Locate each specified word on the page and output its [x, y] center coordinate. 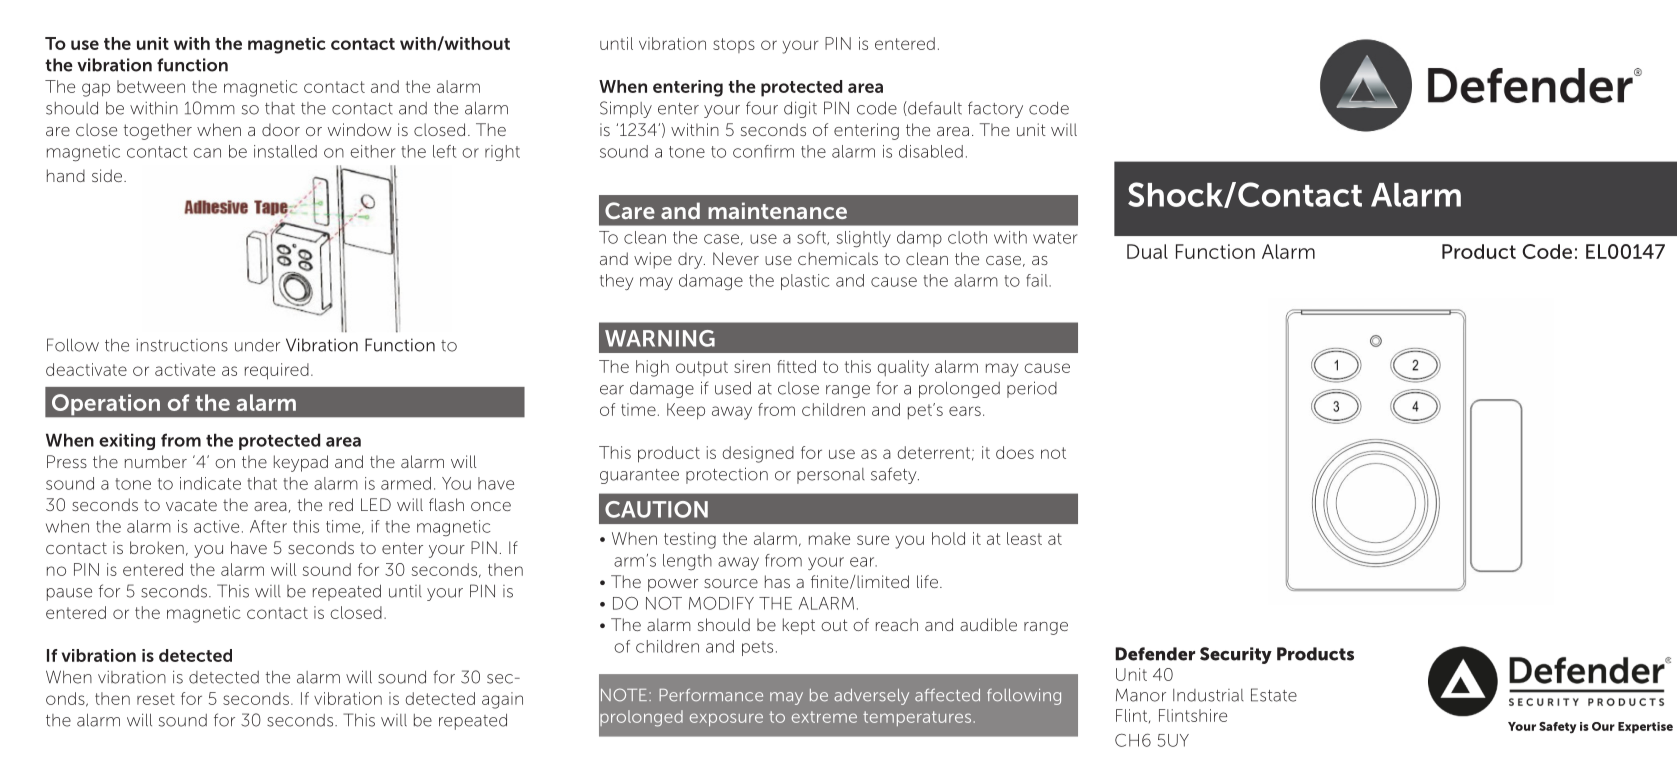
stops [734, 45]
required [277, 371]
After [268, 526]
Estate [1274, 695]
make [829, 538]
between [151, 86]
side [108, 175]
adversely [871, 697]
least [1024, 538]
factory [995, 109]
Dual [1147, 251]
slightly [864, 239]
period [1032, 389]
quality [903, 368]
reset [156, 699]
